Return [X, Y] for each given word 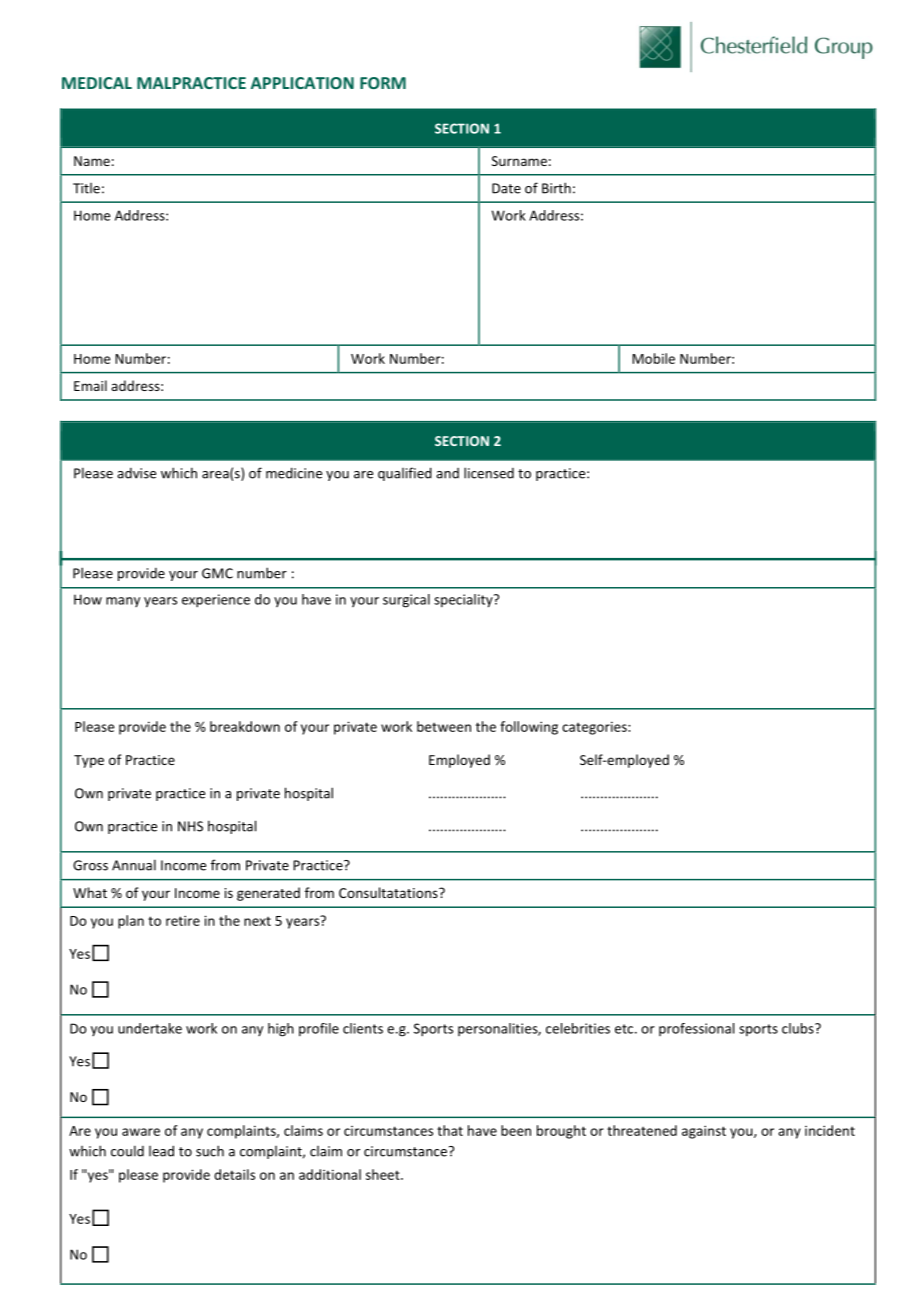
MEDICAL [97, 83]
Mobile [653, 358]
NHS [190, 826]
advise [136, 473]
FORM [383, 83]
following [529, 728]
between [444, 726]
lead [161, 1151]
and [447, 473]
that [450, 1130]
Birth [556, 188]
